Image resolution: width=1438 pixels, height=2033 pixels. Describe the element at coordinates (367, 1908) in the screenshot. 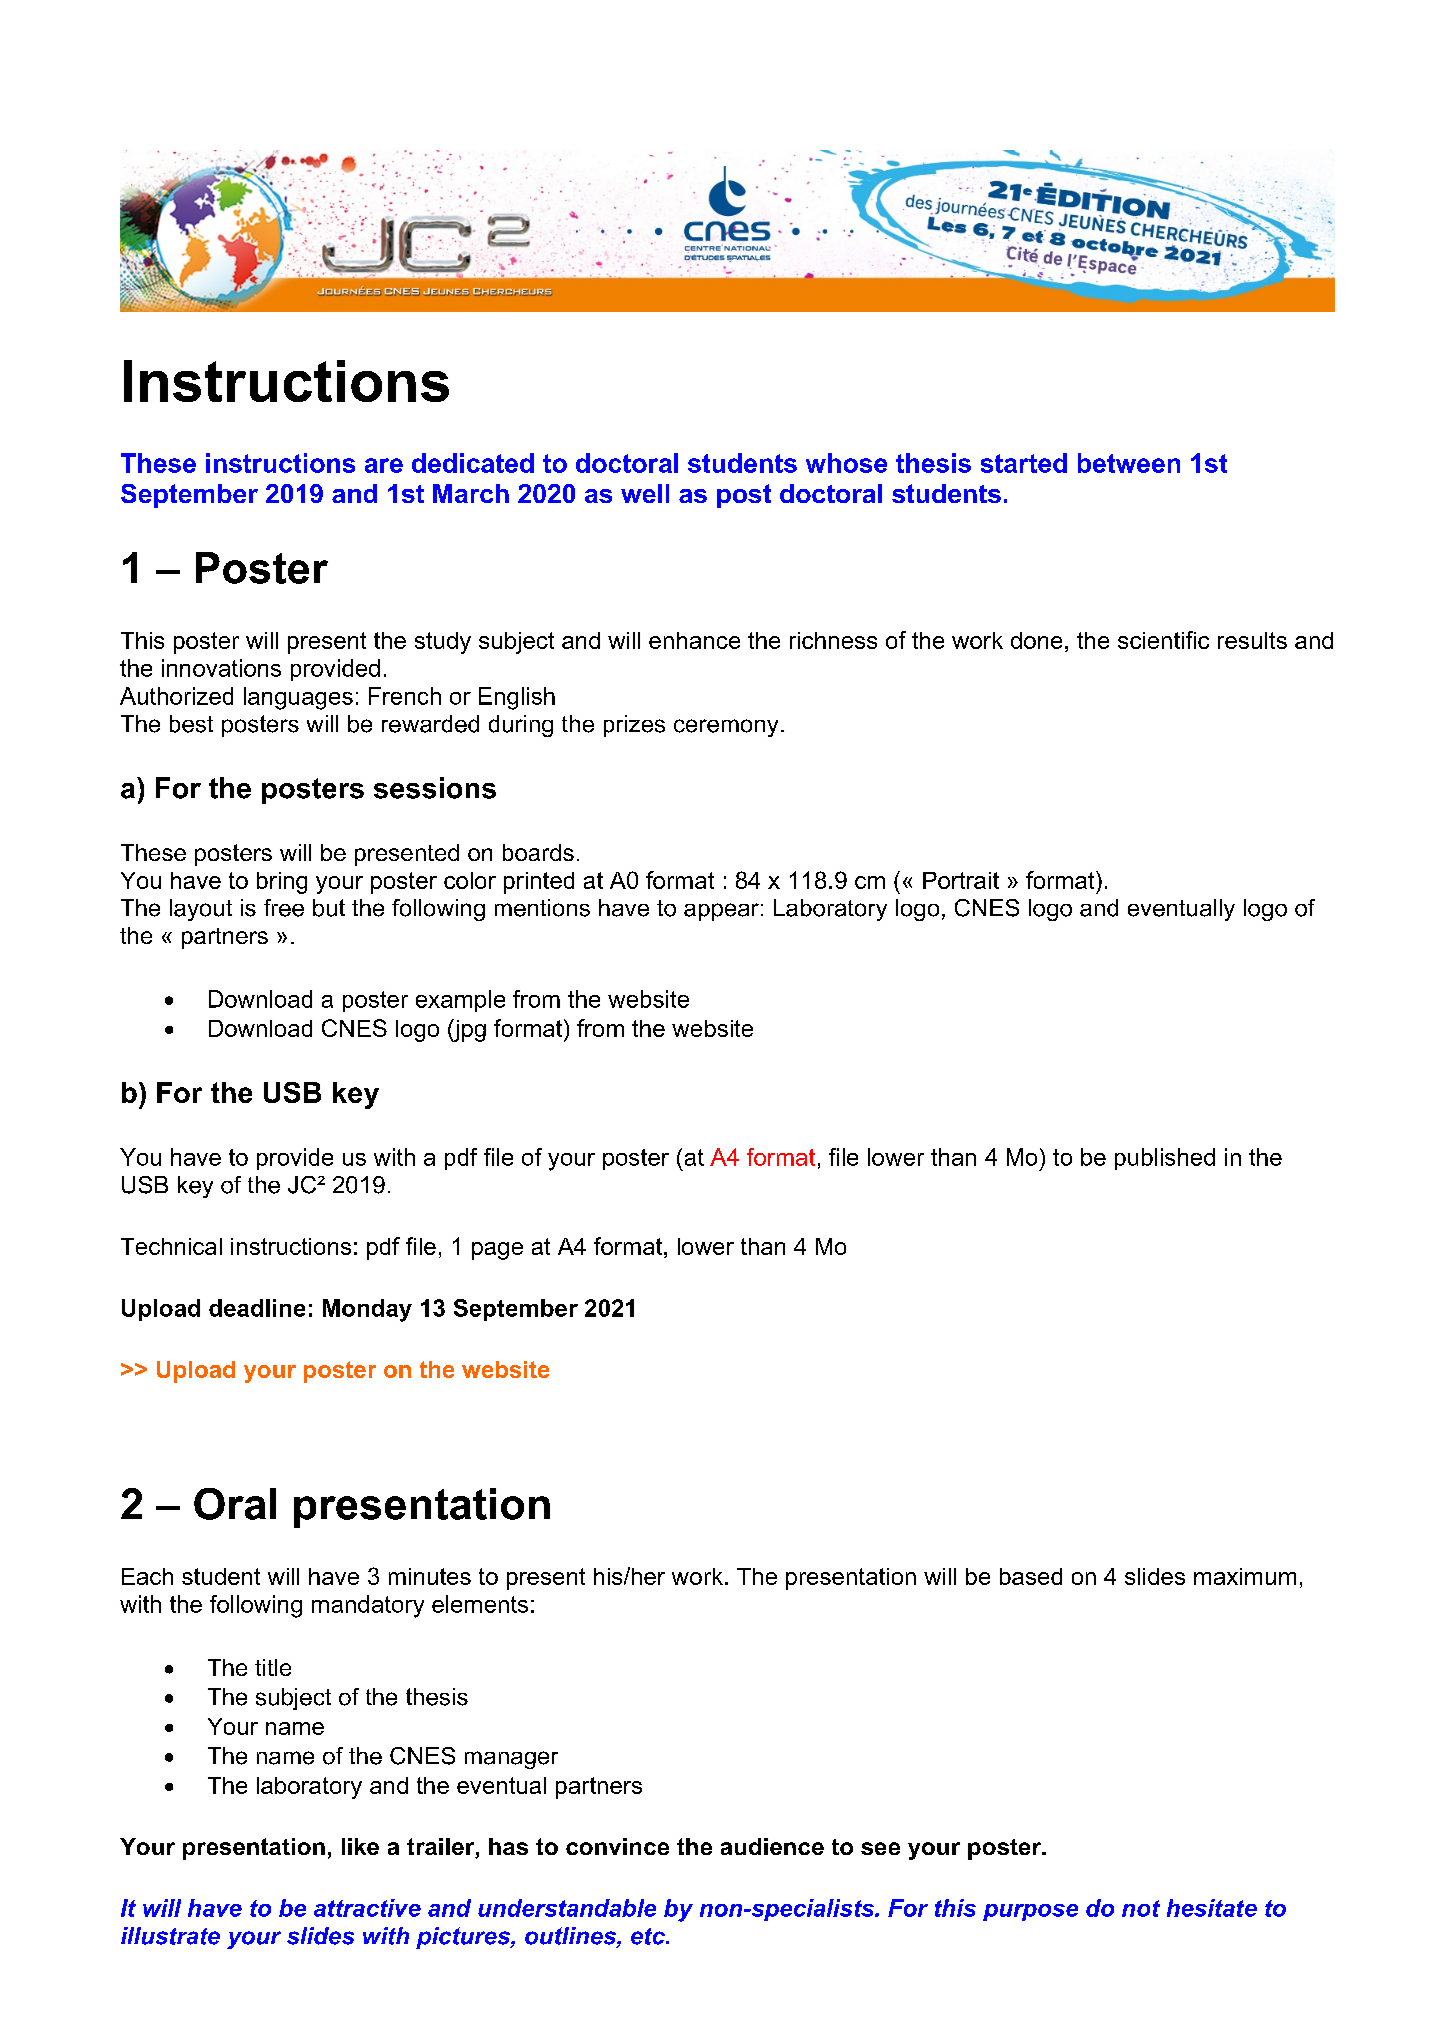

I see `attractive` at that location.
